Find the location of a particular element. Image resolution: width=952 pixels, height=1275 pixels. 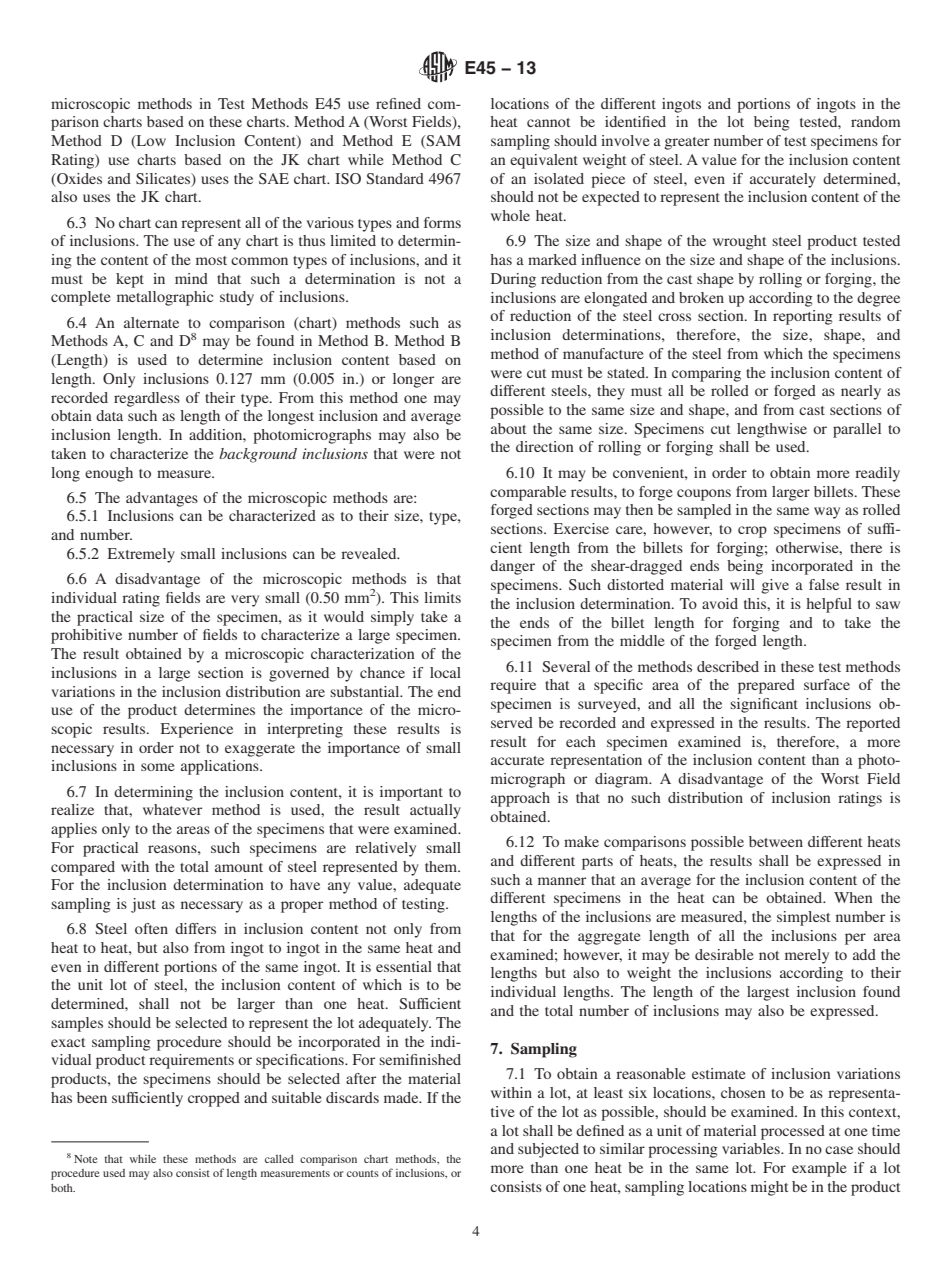

Note is located at coordinates (86, 1159).
